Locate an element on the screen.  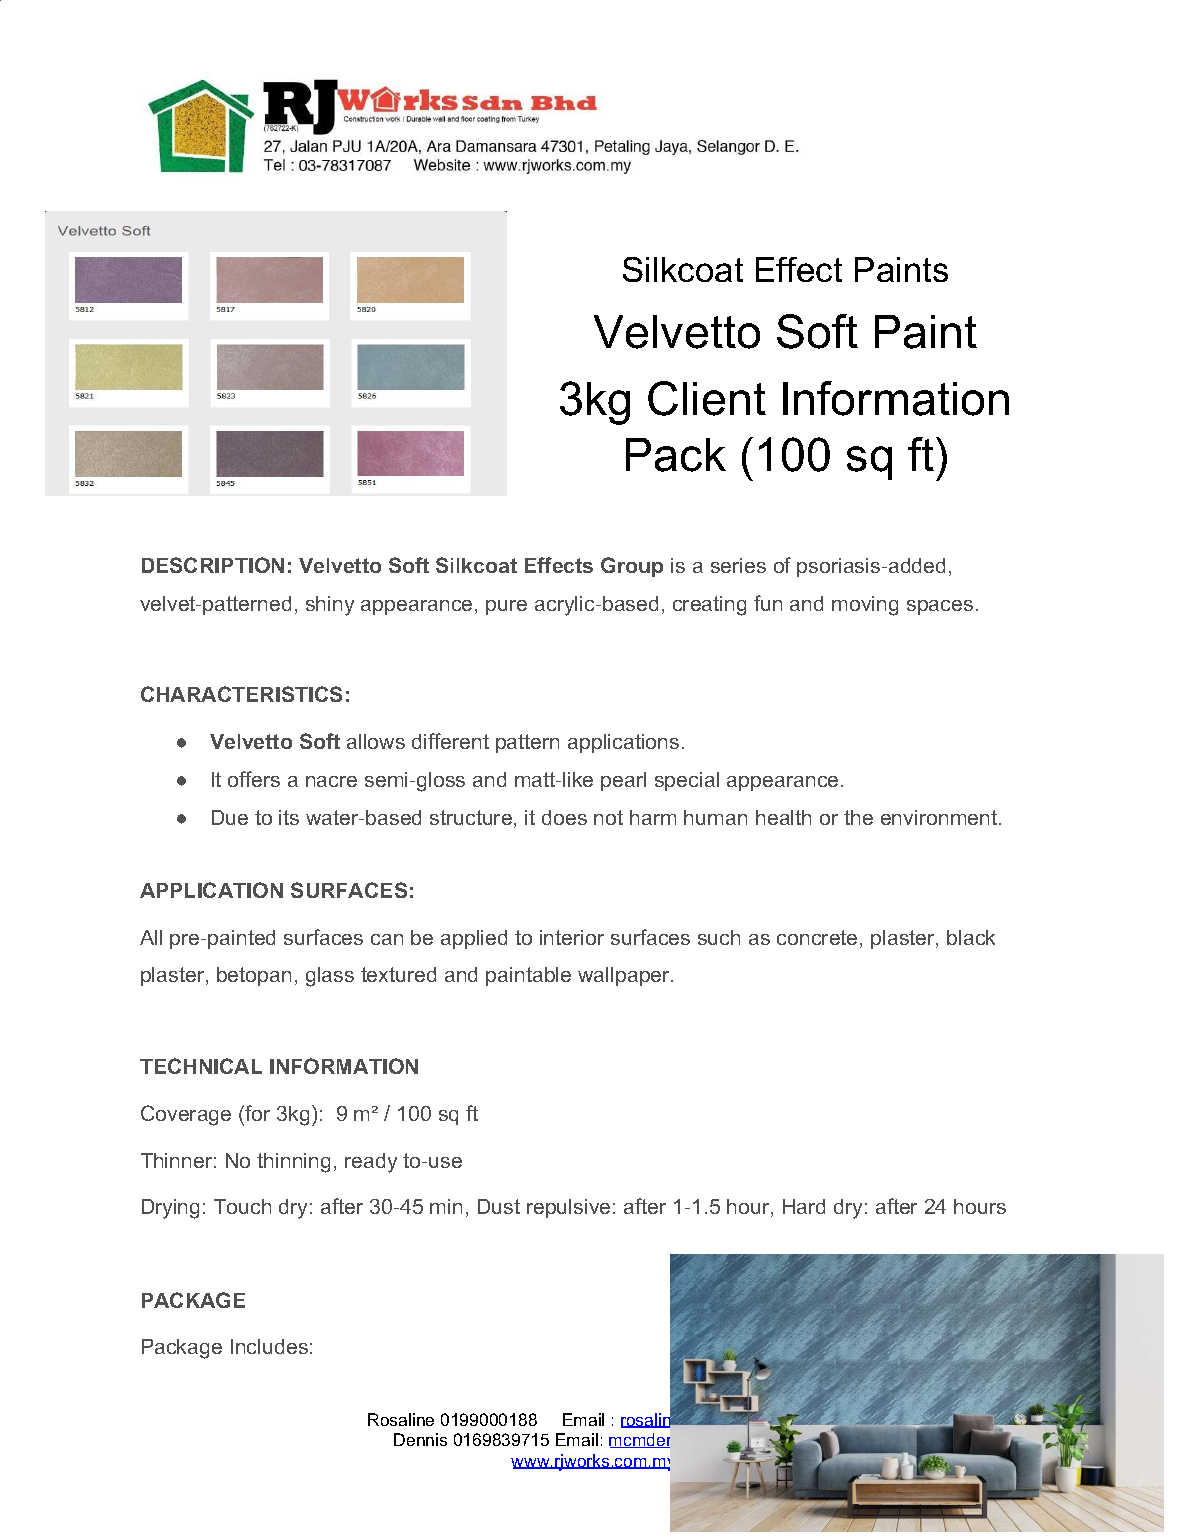
the is located at coordinates (858, 817).
